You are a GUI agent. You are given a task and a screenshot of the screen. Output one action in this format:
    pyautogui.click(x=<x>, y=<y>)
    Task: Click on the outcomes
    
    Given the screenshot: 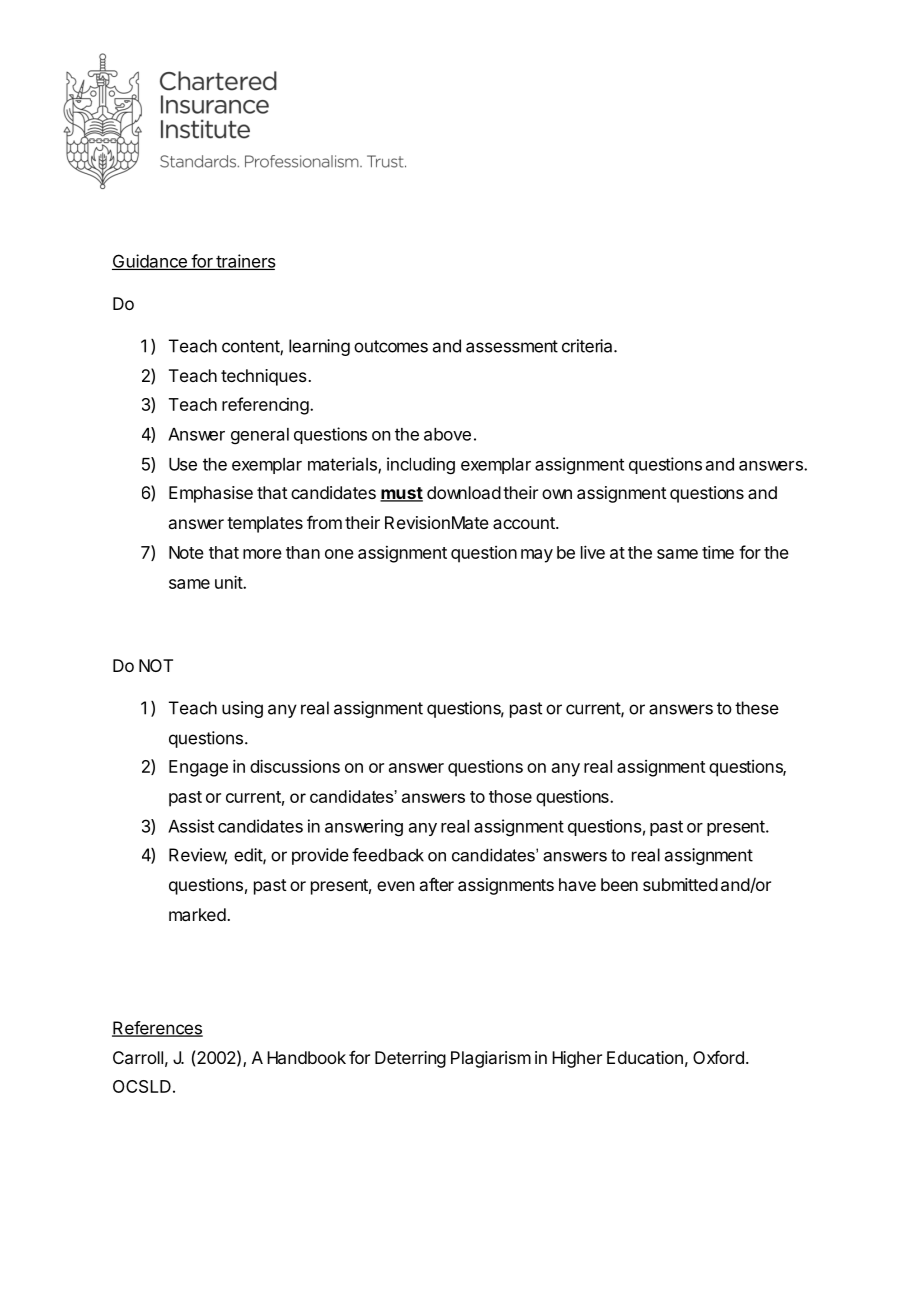 What is the action you would take?
    pyautogui.click(x=391, y=346)
